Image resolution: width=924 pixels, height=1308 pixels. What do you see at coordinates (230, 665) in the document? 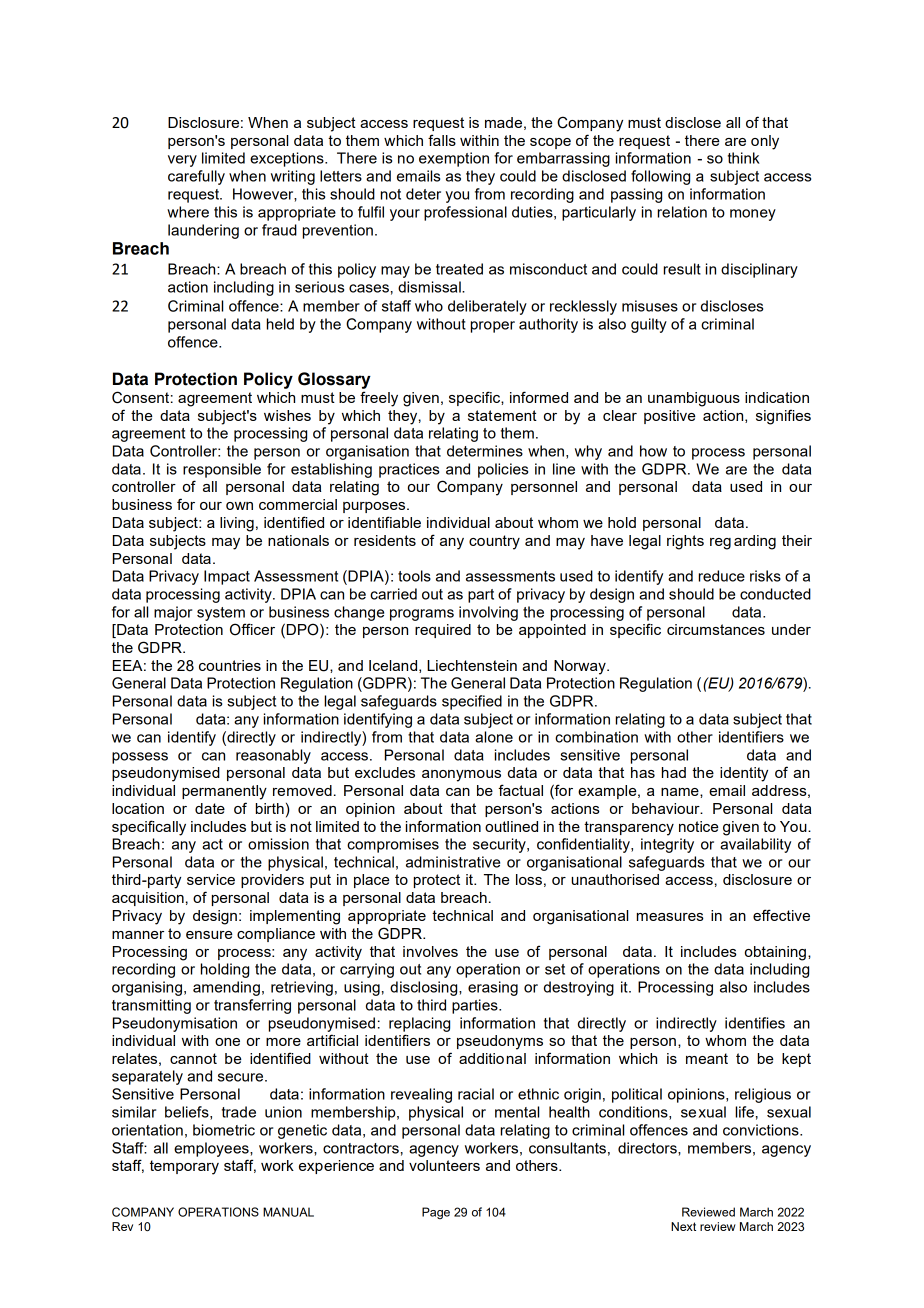
I see `countries` at bounding box center [230, 665].
